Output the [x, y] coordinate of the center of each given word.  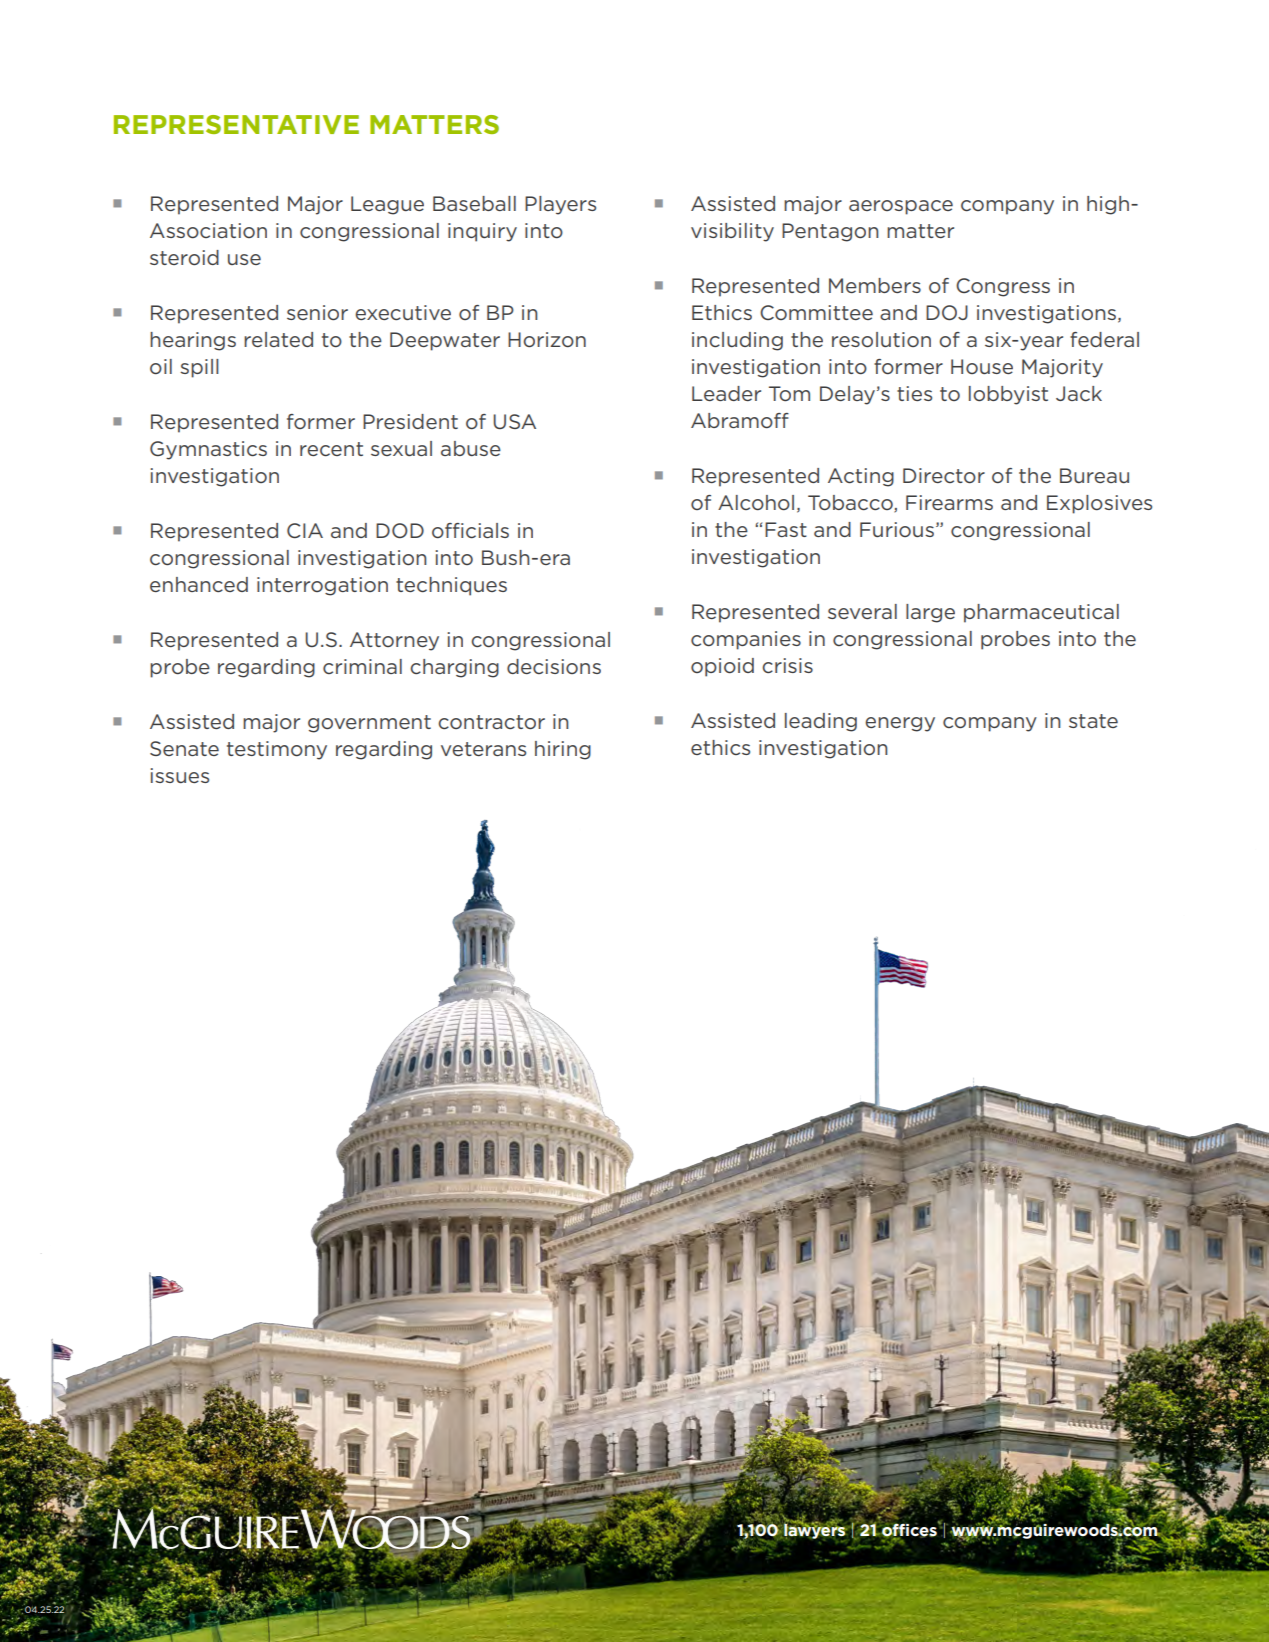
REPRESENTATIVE [236, 124]
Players [560, 205]
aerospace [901, 207]
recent [331, 449]
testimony [277, 750]
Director [944, 475]
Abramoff [740, 420]
